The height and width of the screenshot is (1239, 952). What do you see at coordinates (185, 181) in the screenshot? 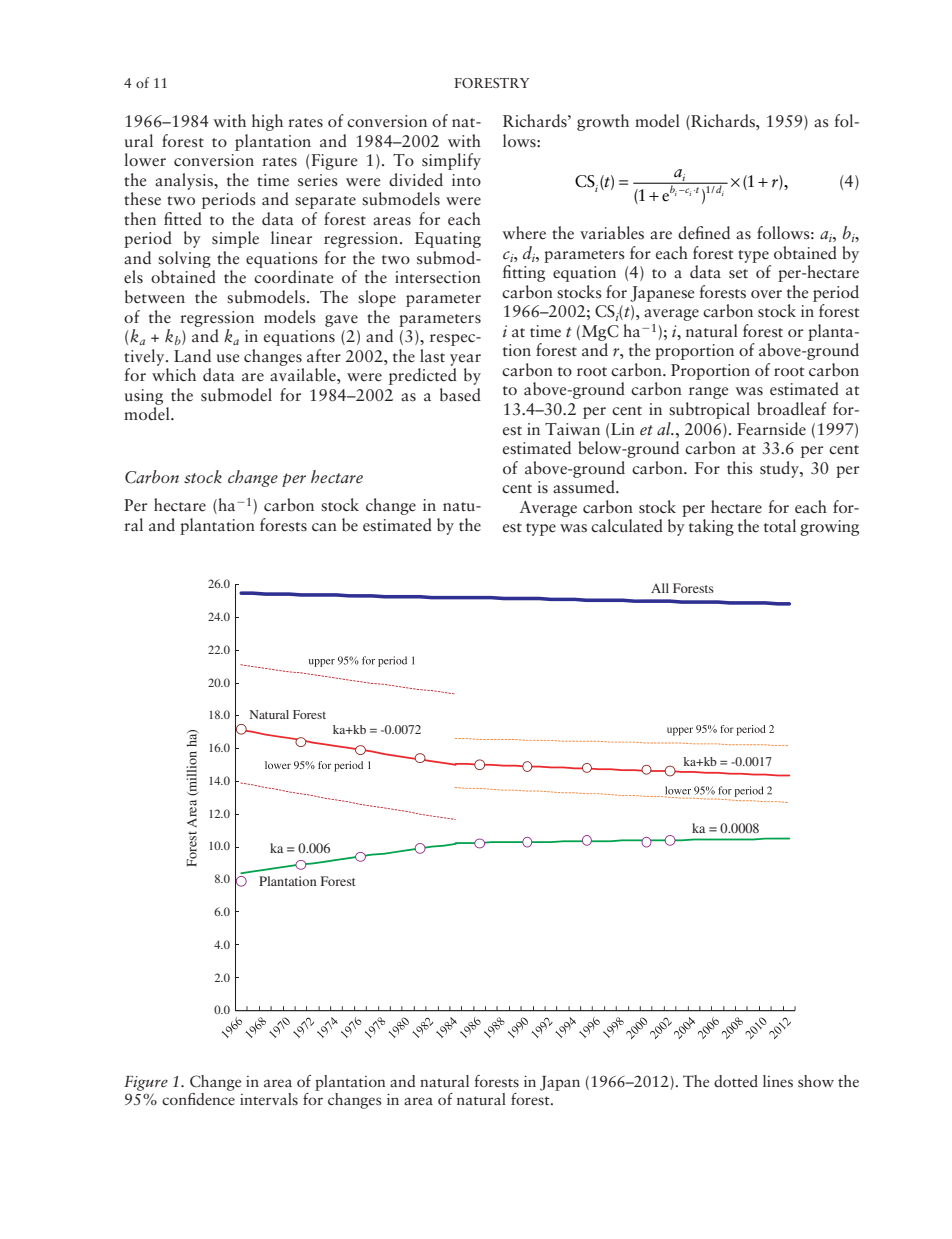
I see `analysis` at bounding box center [185, 181].
